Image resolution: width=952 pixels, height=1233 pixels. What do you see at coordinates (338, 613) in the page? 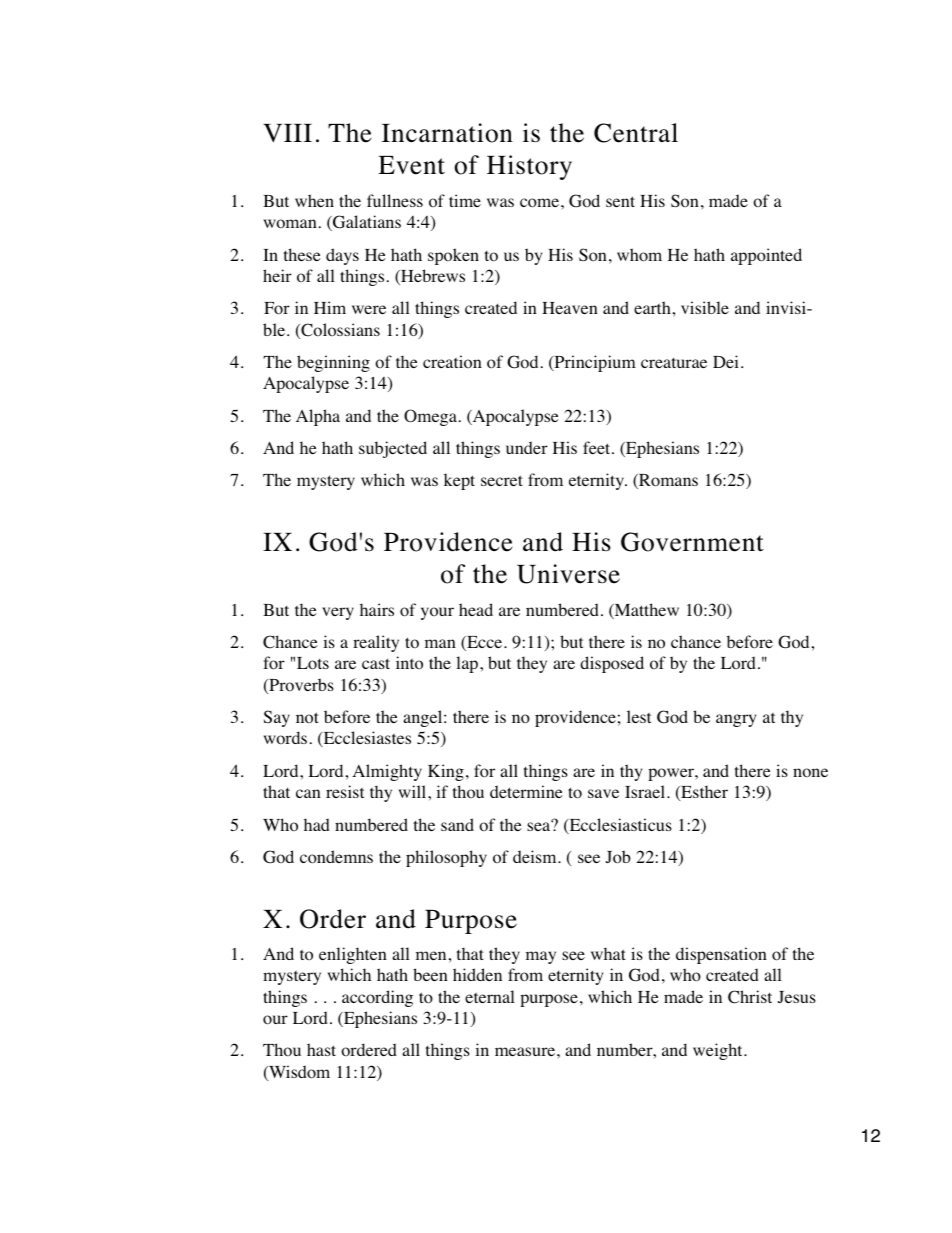
I see `very` at bounding box center [338, 613].
